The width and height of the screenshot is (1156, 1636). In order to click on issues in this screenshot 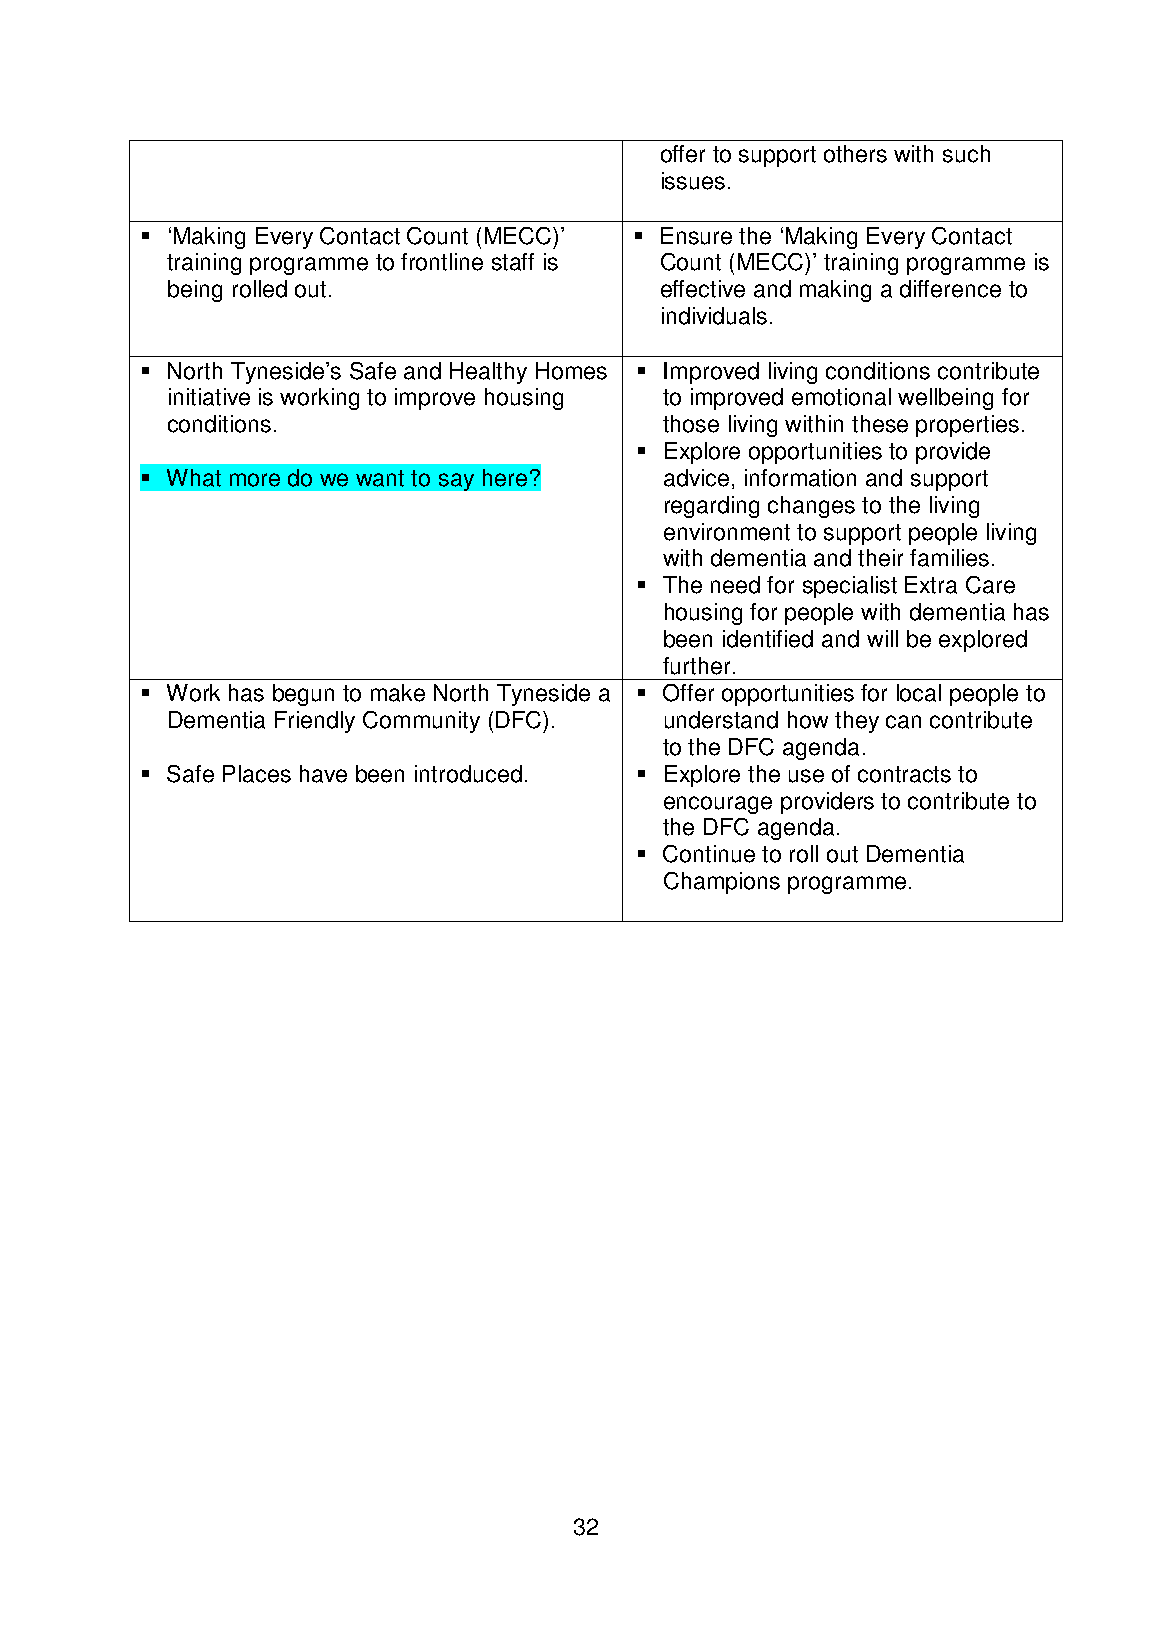, I will do `click(693, 181)`.
